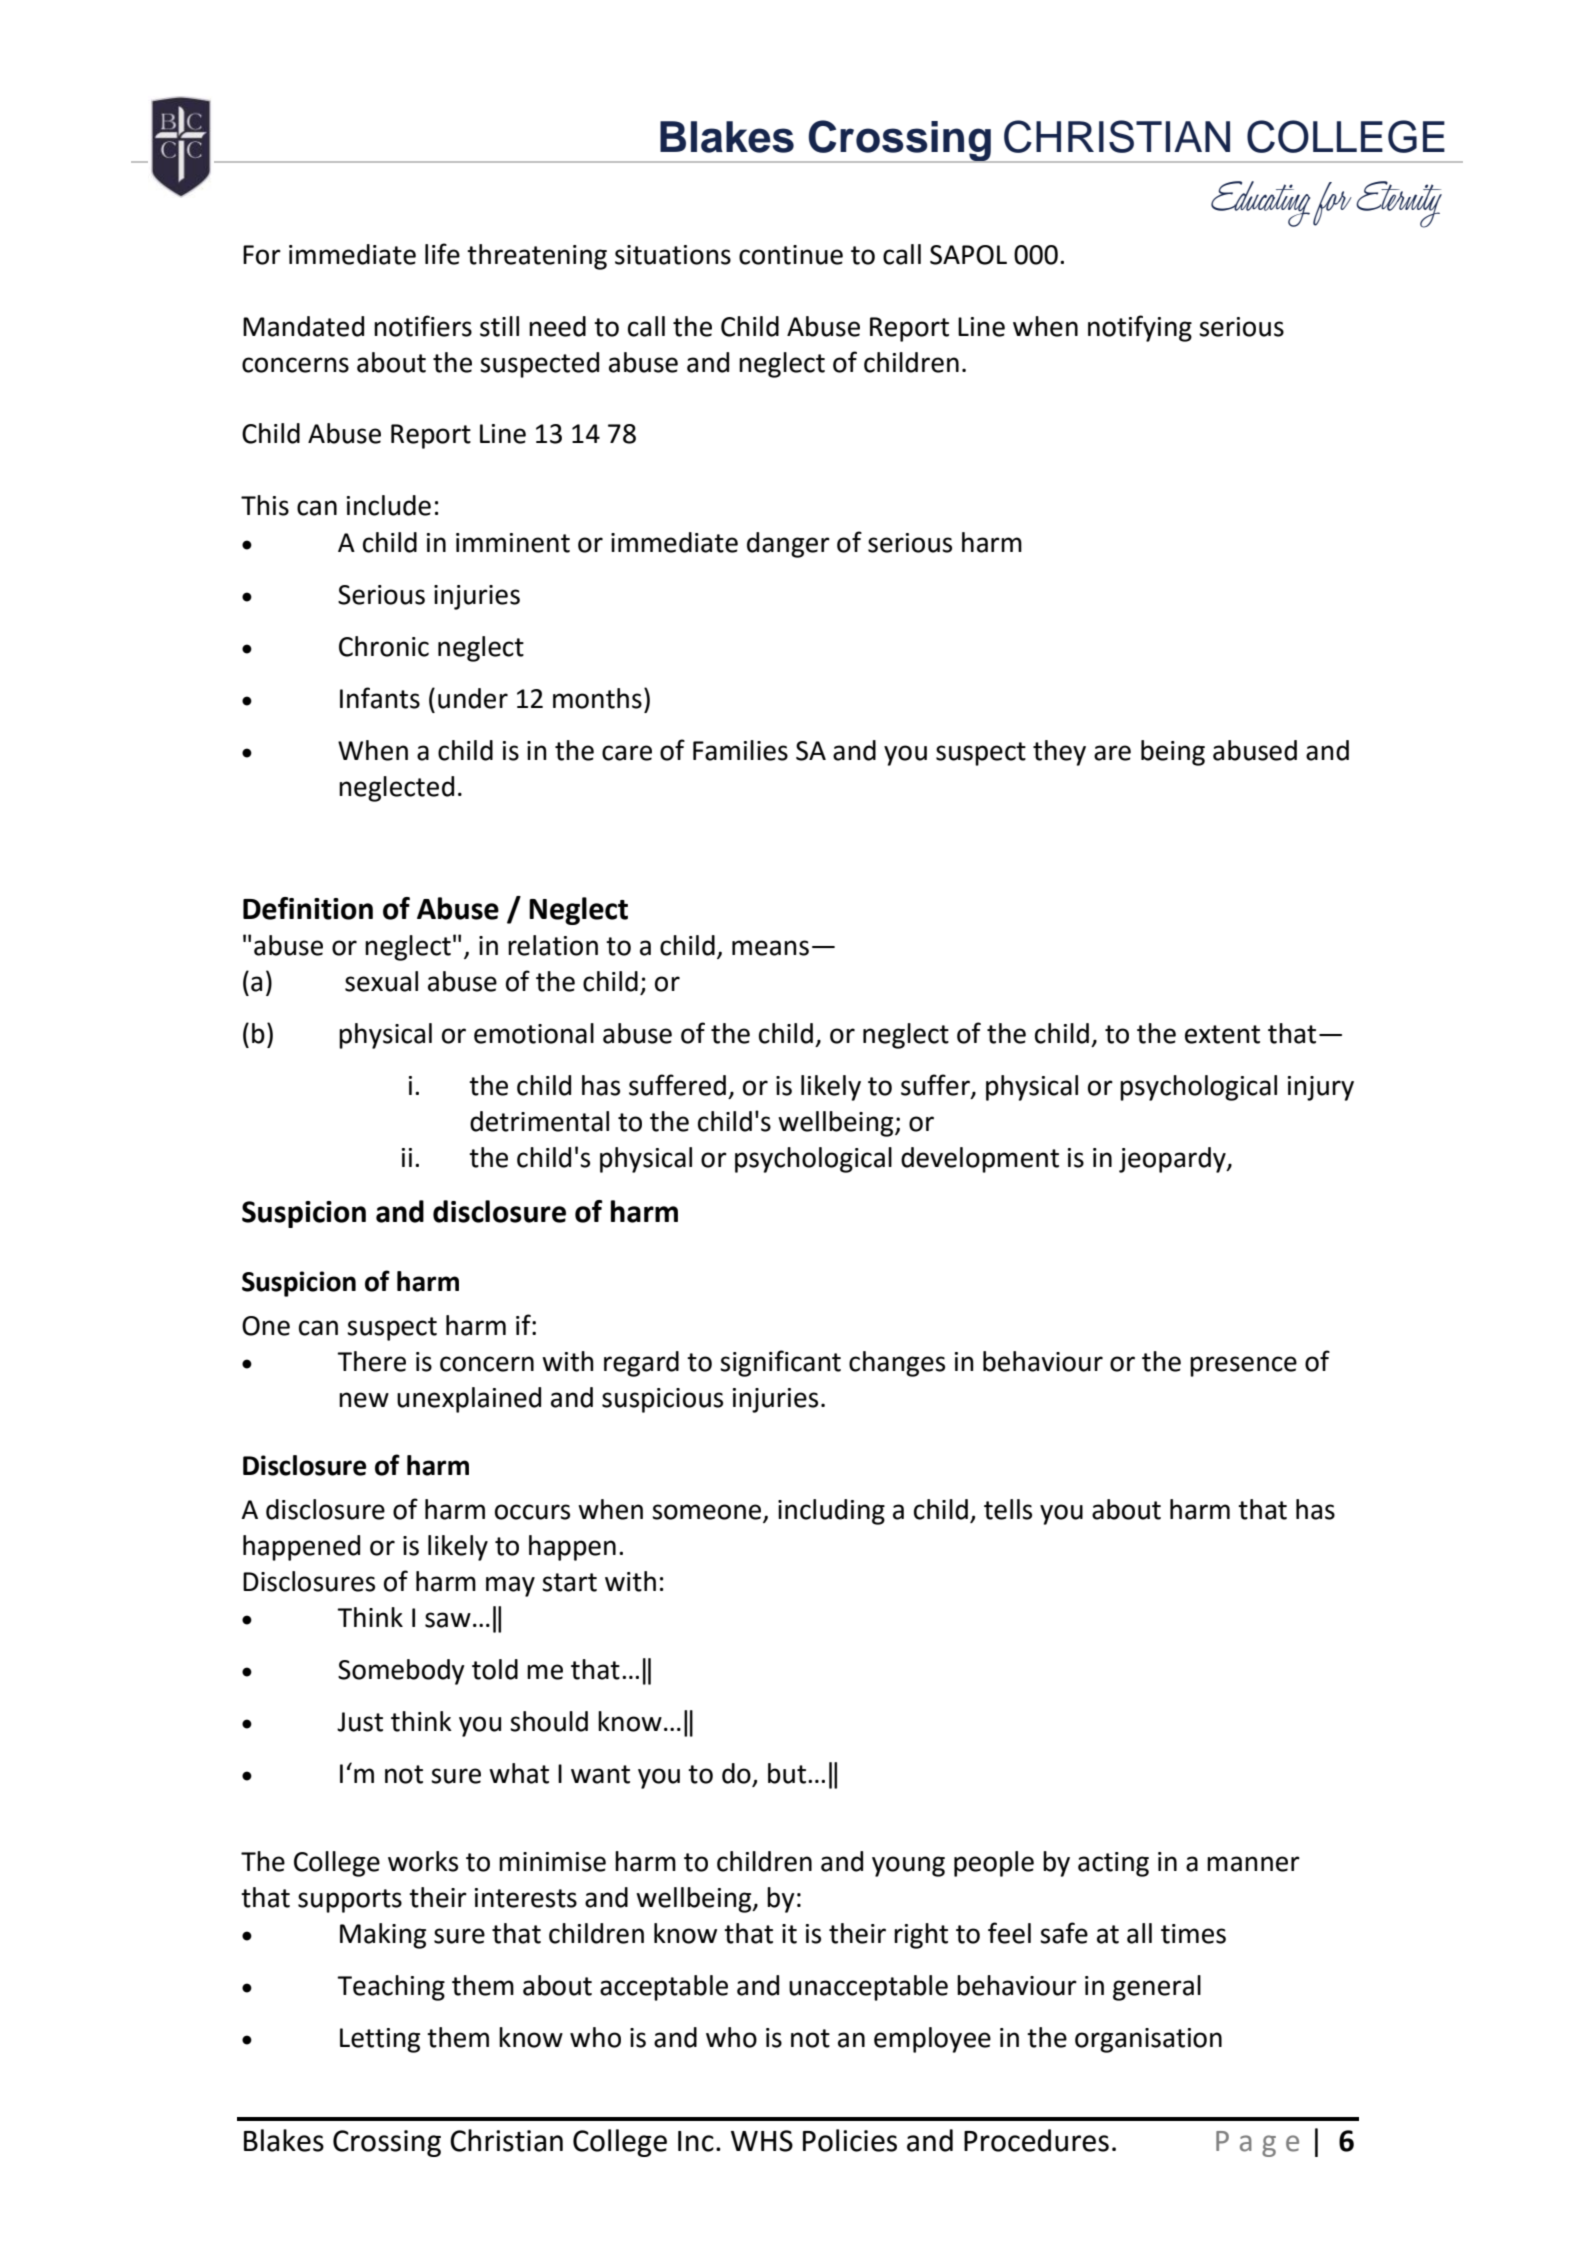  I want to click on WHS, so click(762, 2141).
